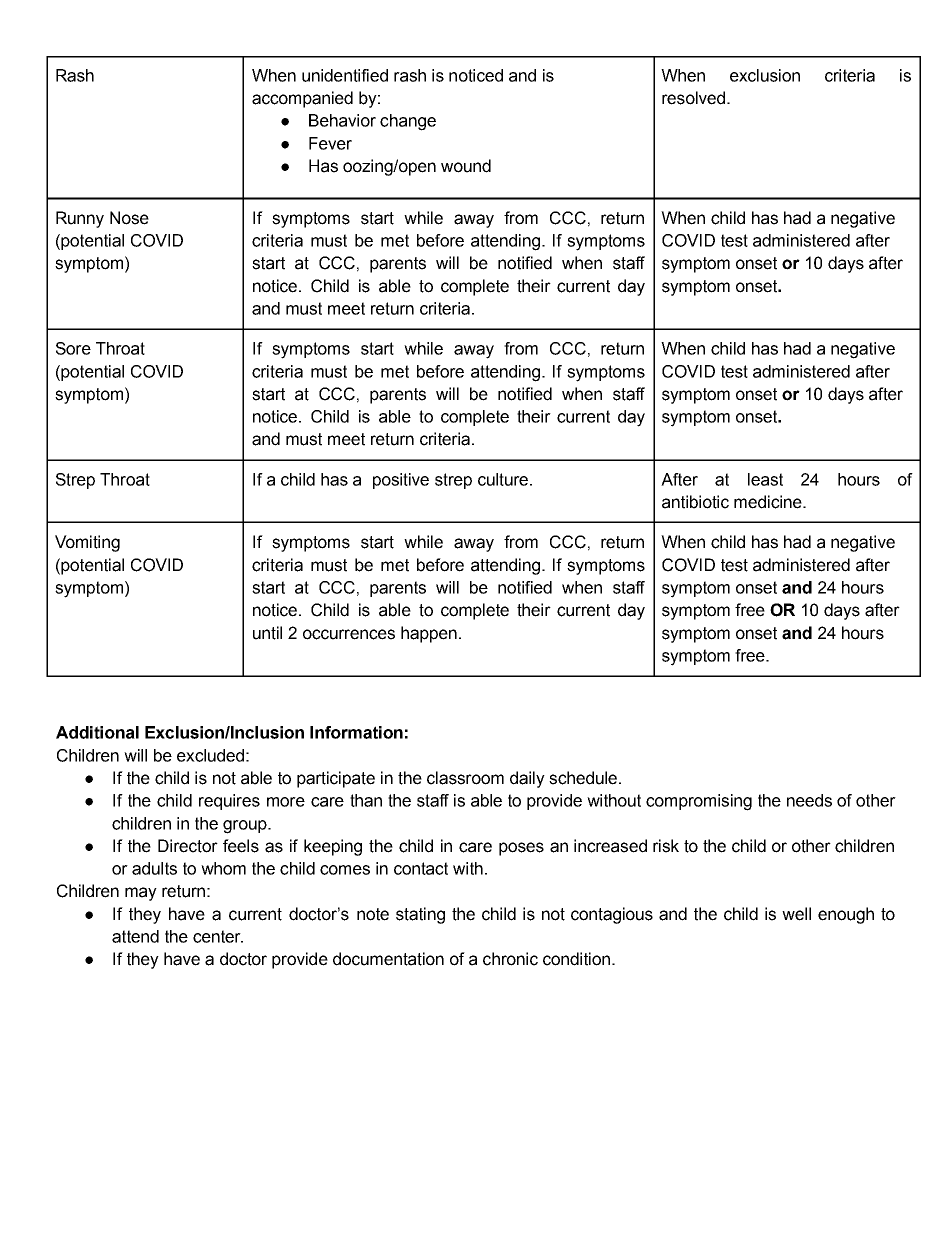  I want to click on stating, so click(420, 915).
